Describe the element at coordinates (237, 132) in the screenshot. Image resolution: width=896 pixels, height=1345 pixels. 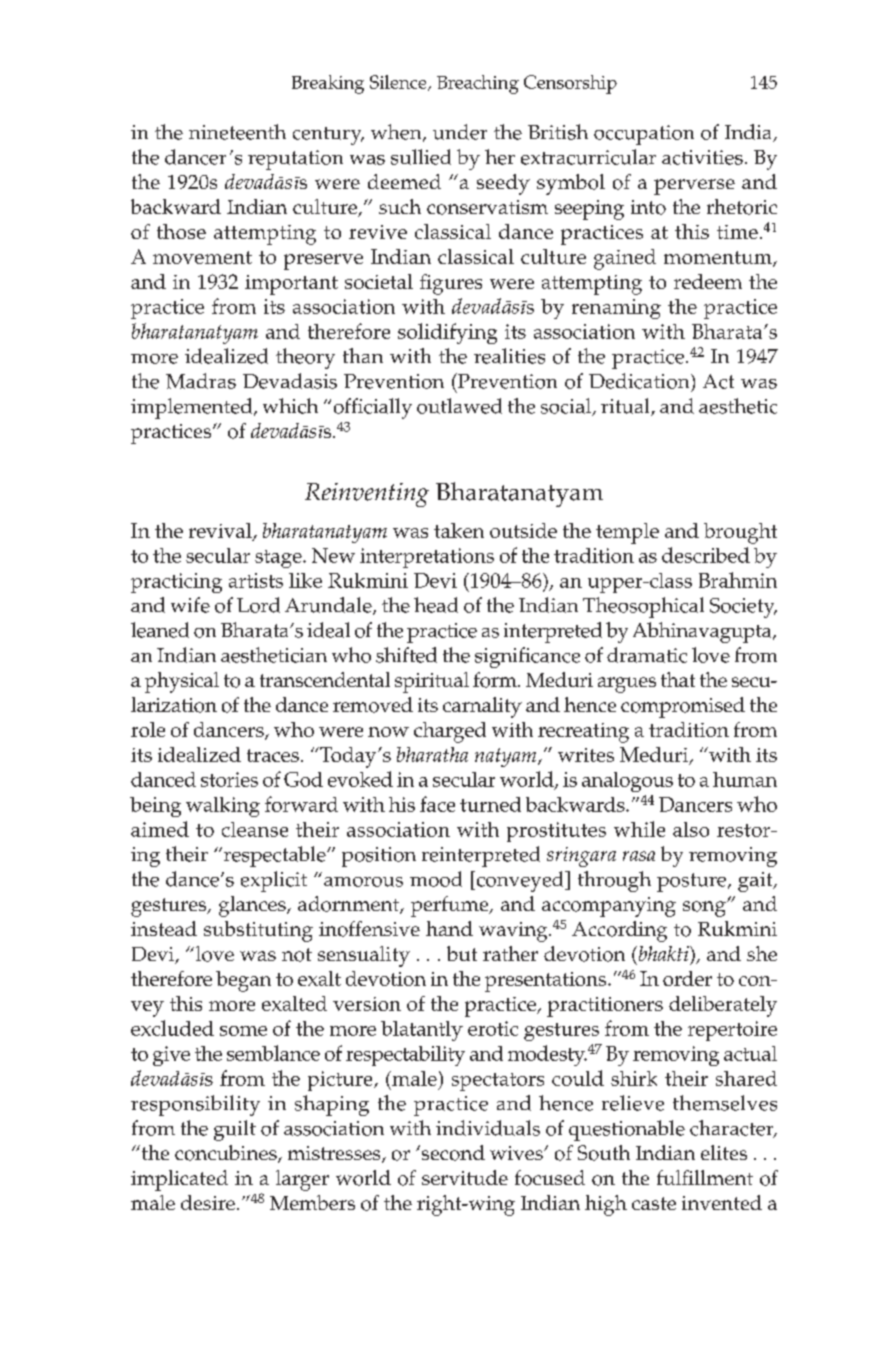
I see `nineteenth` at that location.
